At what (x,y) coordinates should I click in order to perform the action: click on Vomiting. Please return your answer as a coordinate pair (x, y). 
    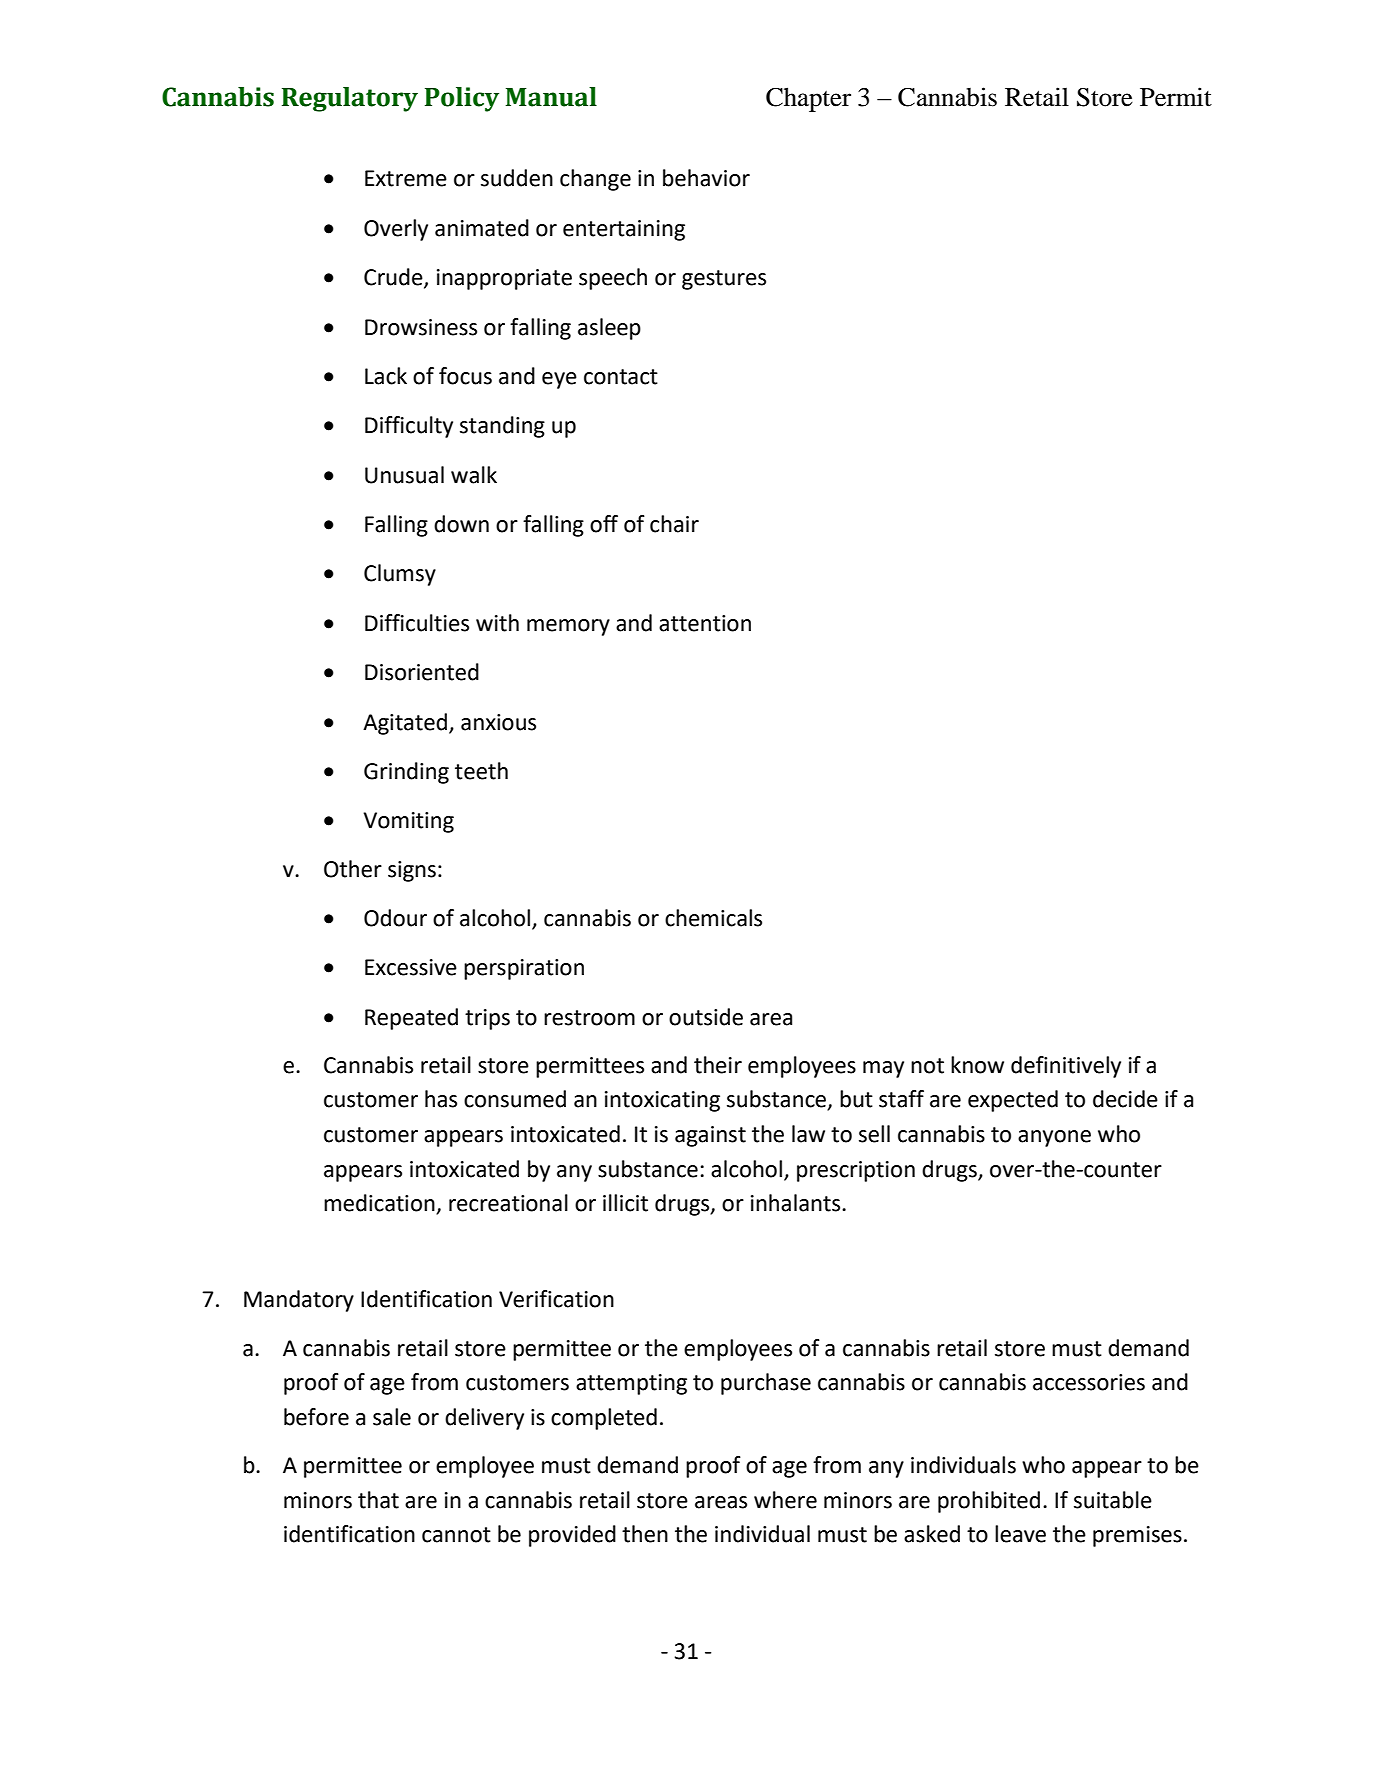
    Looking at the image, I should click on (408, 822).
